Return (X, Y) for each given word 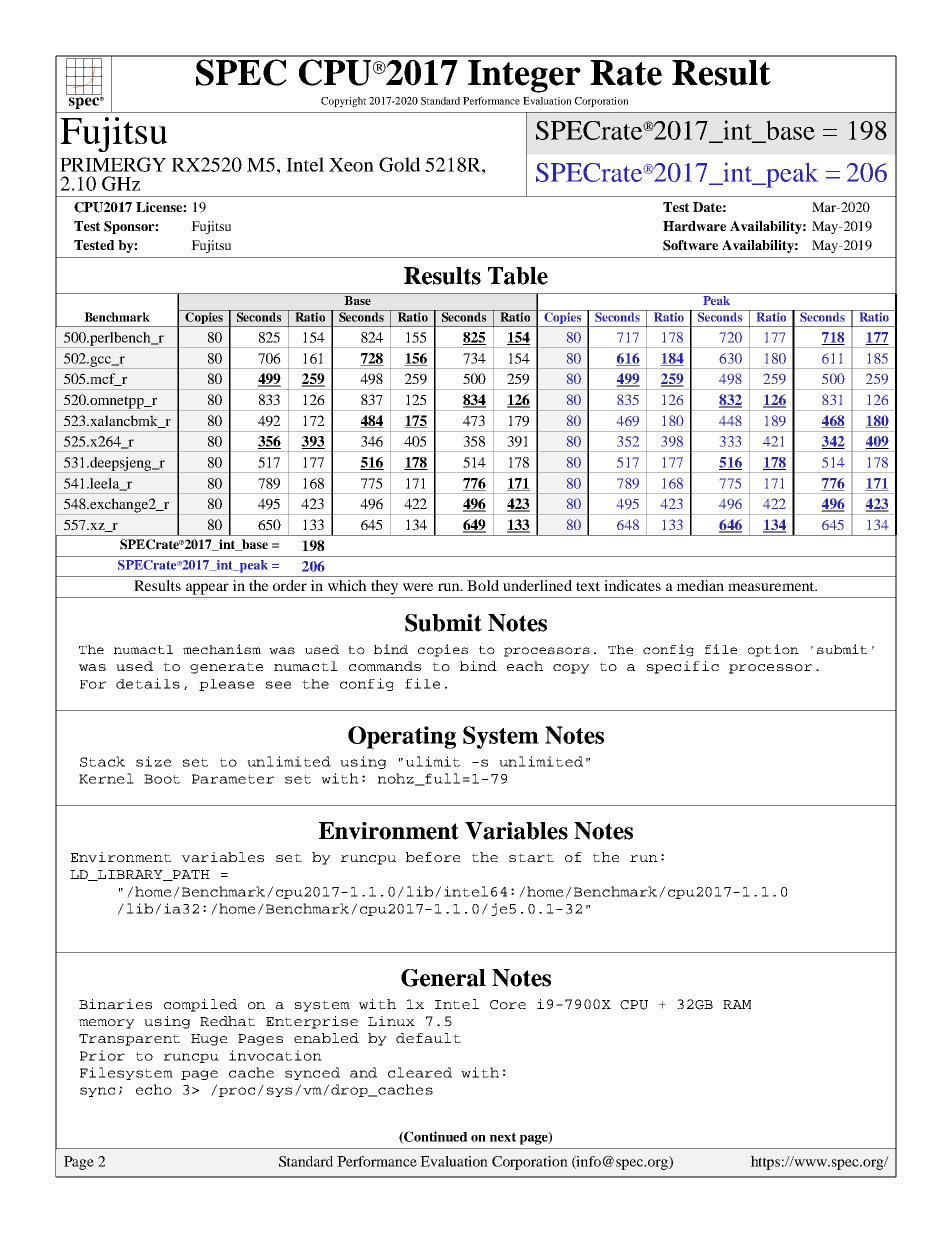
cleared (420, 1072)
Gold (399, 164)
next (503, 1137)
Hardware (694, 226)
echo (154, 1089)
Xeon (351, 165)
